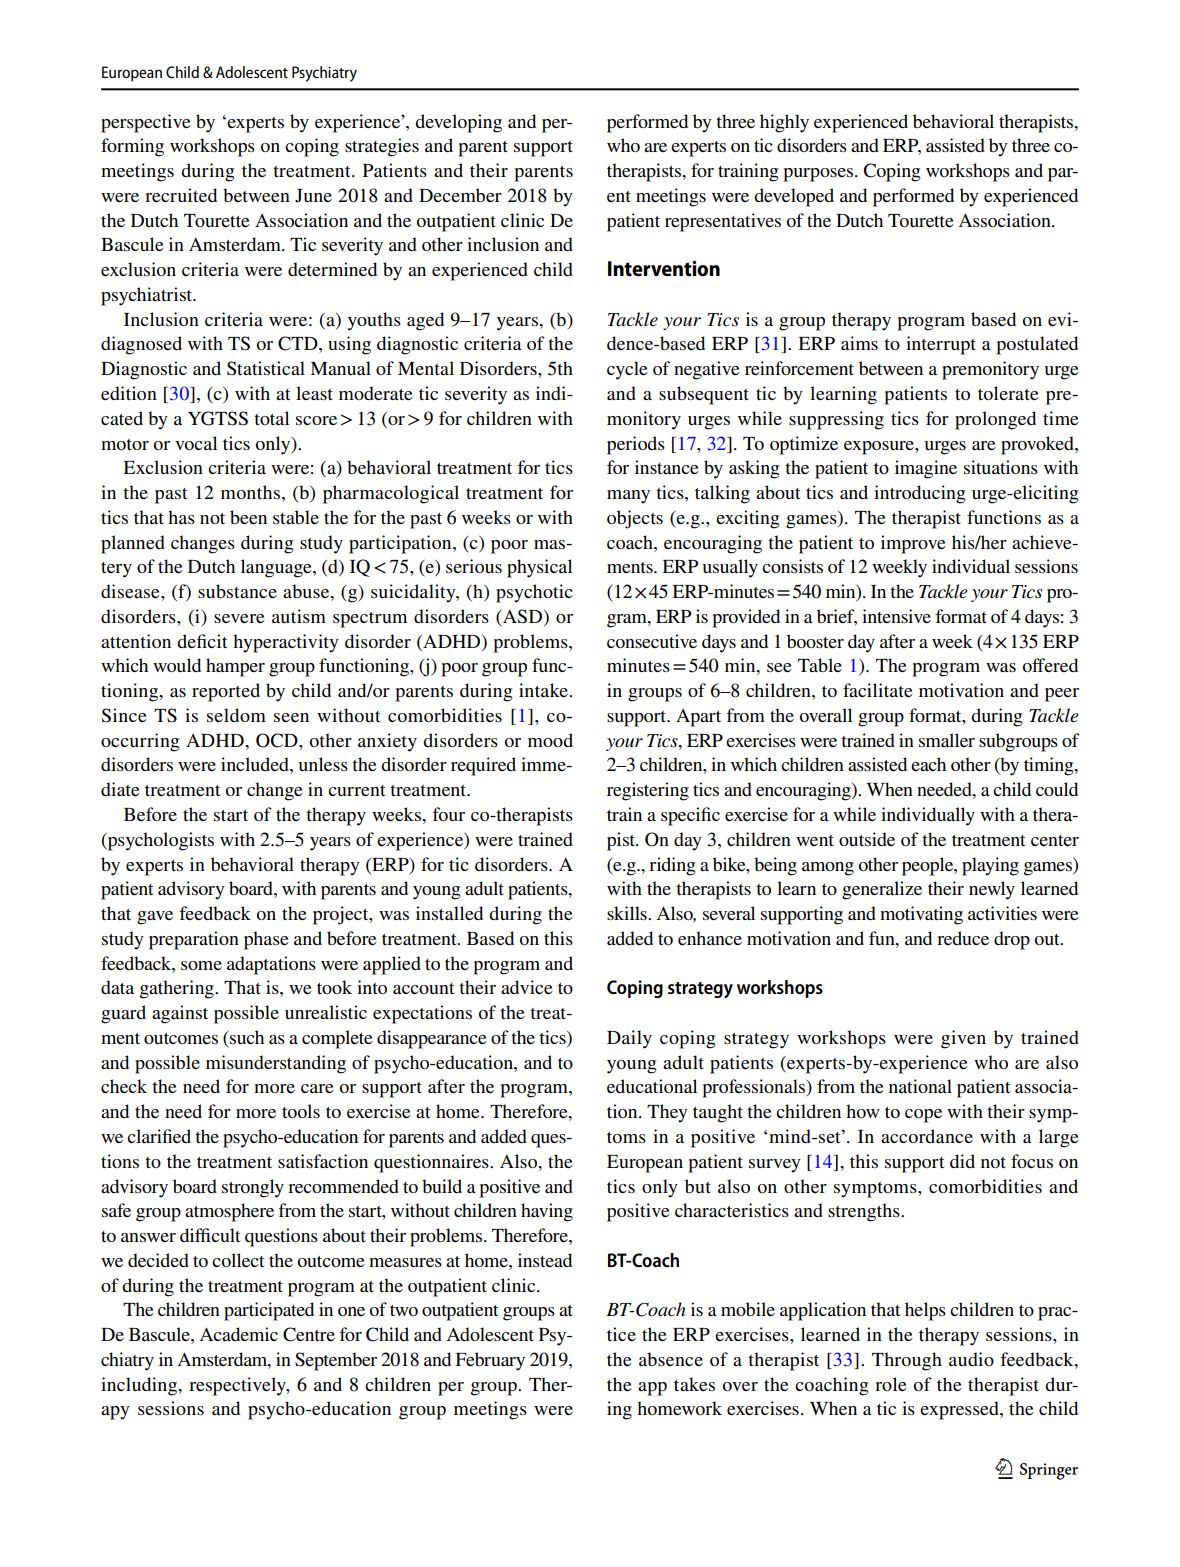  What do you see at coordinates (238, 1334) in the screenshot?
I see `Academic` at bounding box center [238, 1334].
